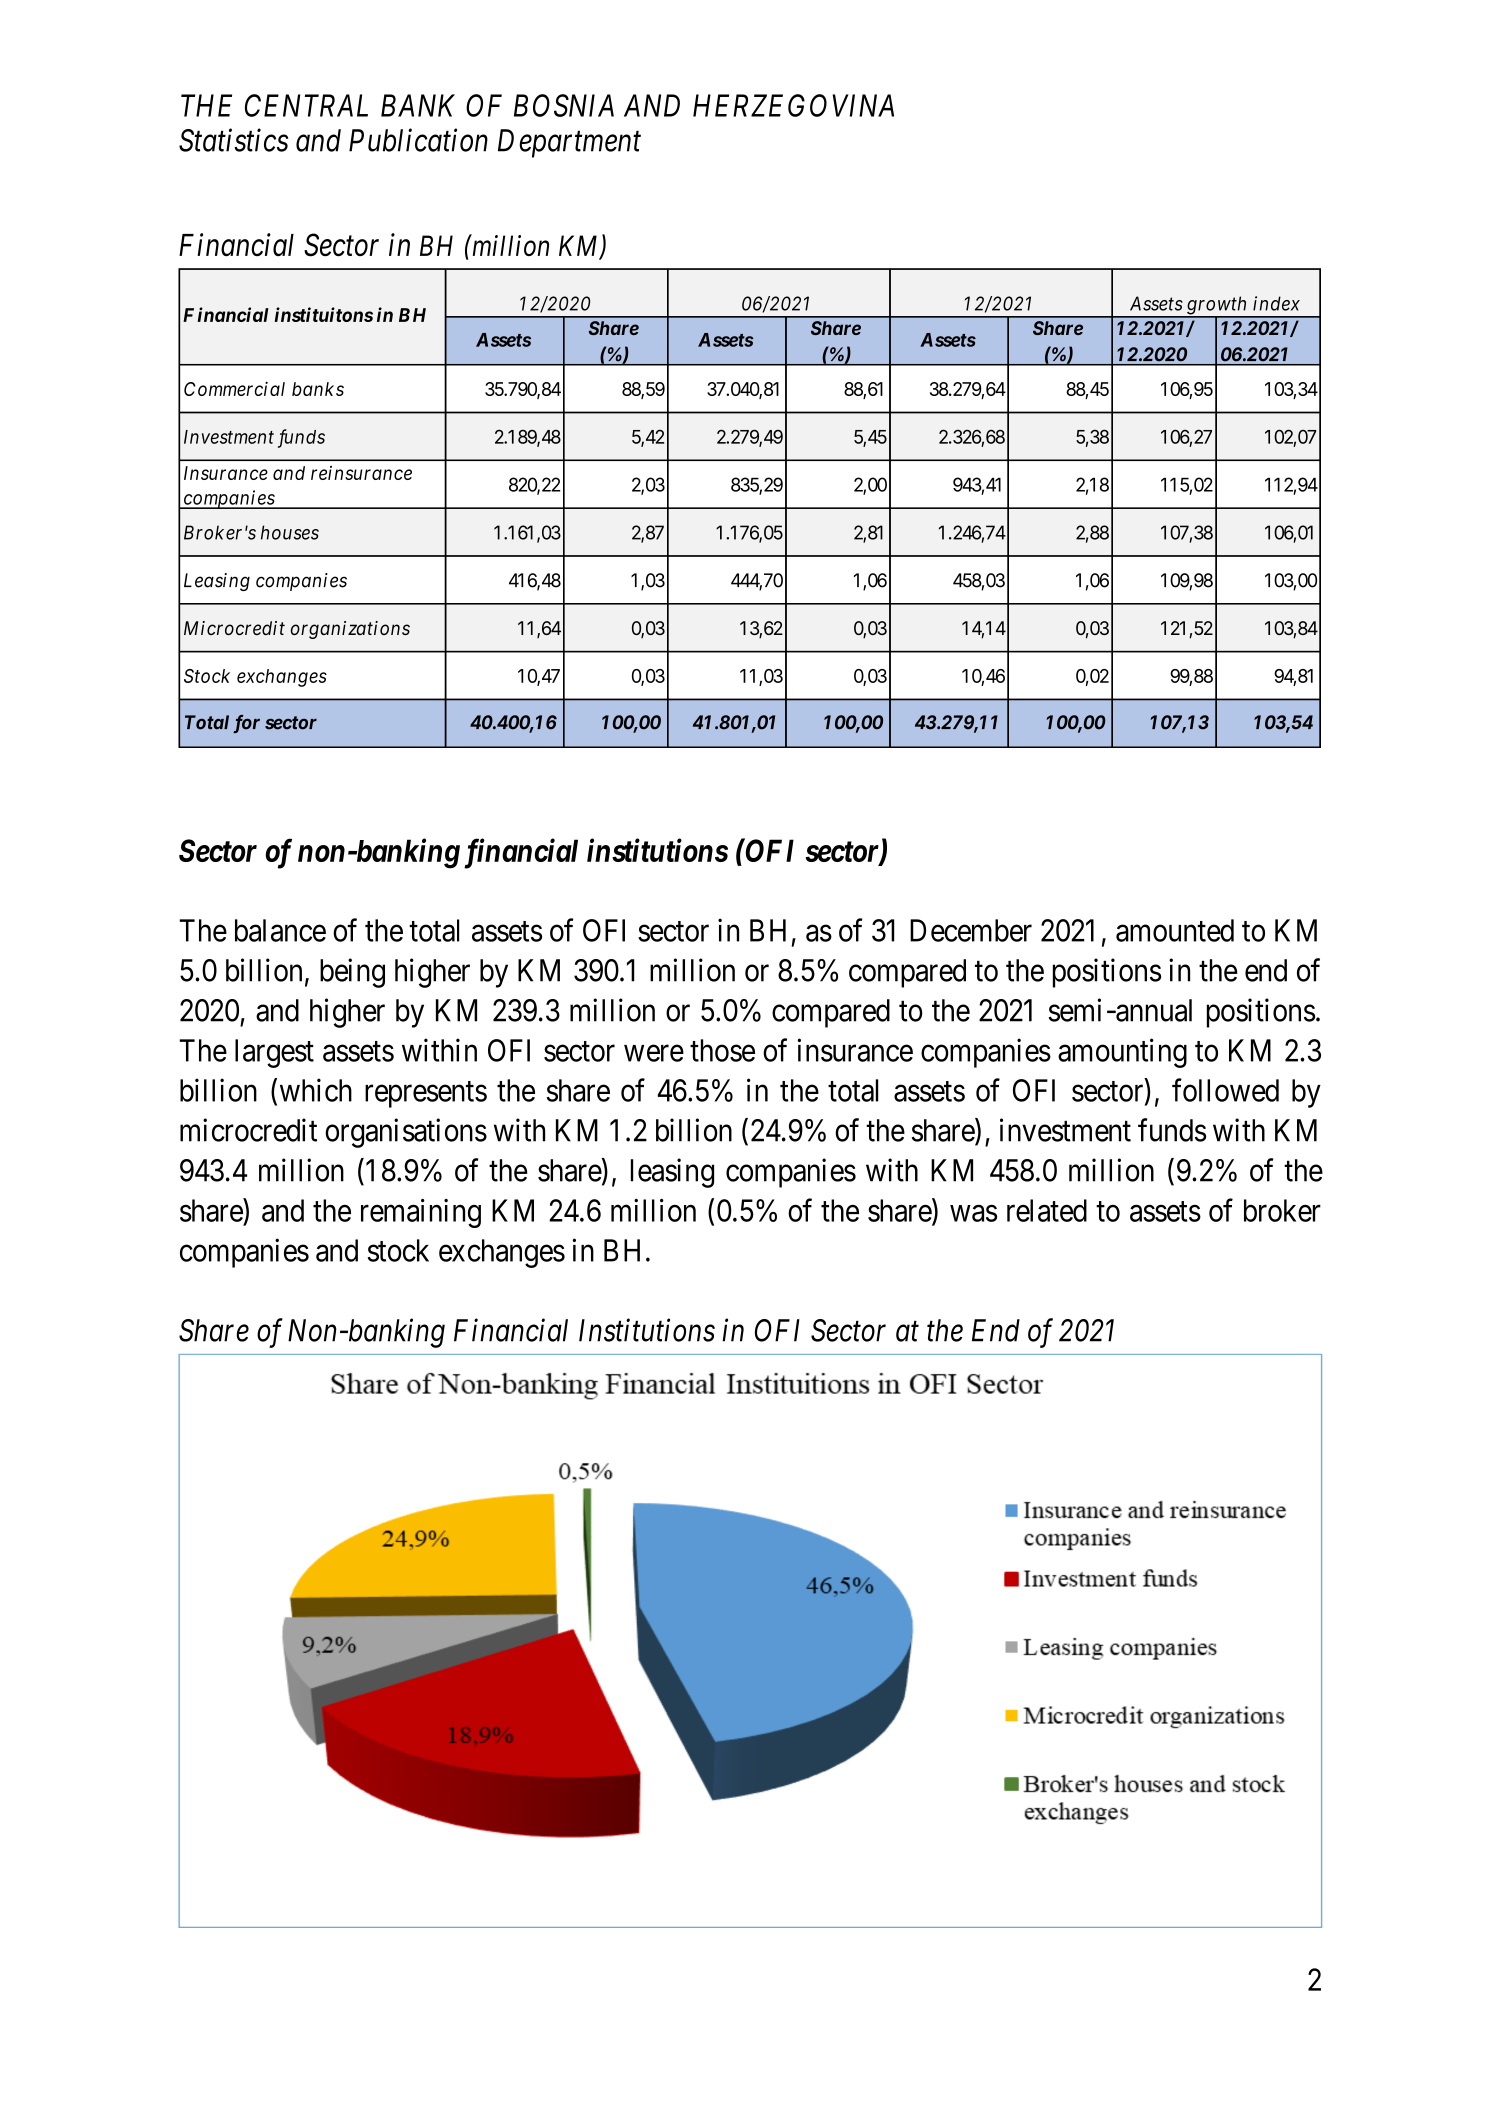 The image size is (1500, 2122). Describe the element at coordinates (290, 532) in the page. I see `houses` at that location.
